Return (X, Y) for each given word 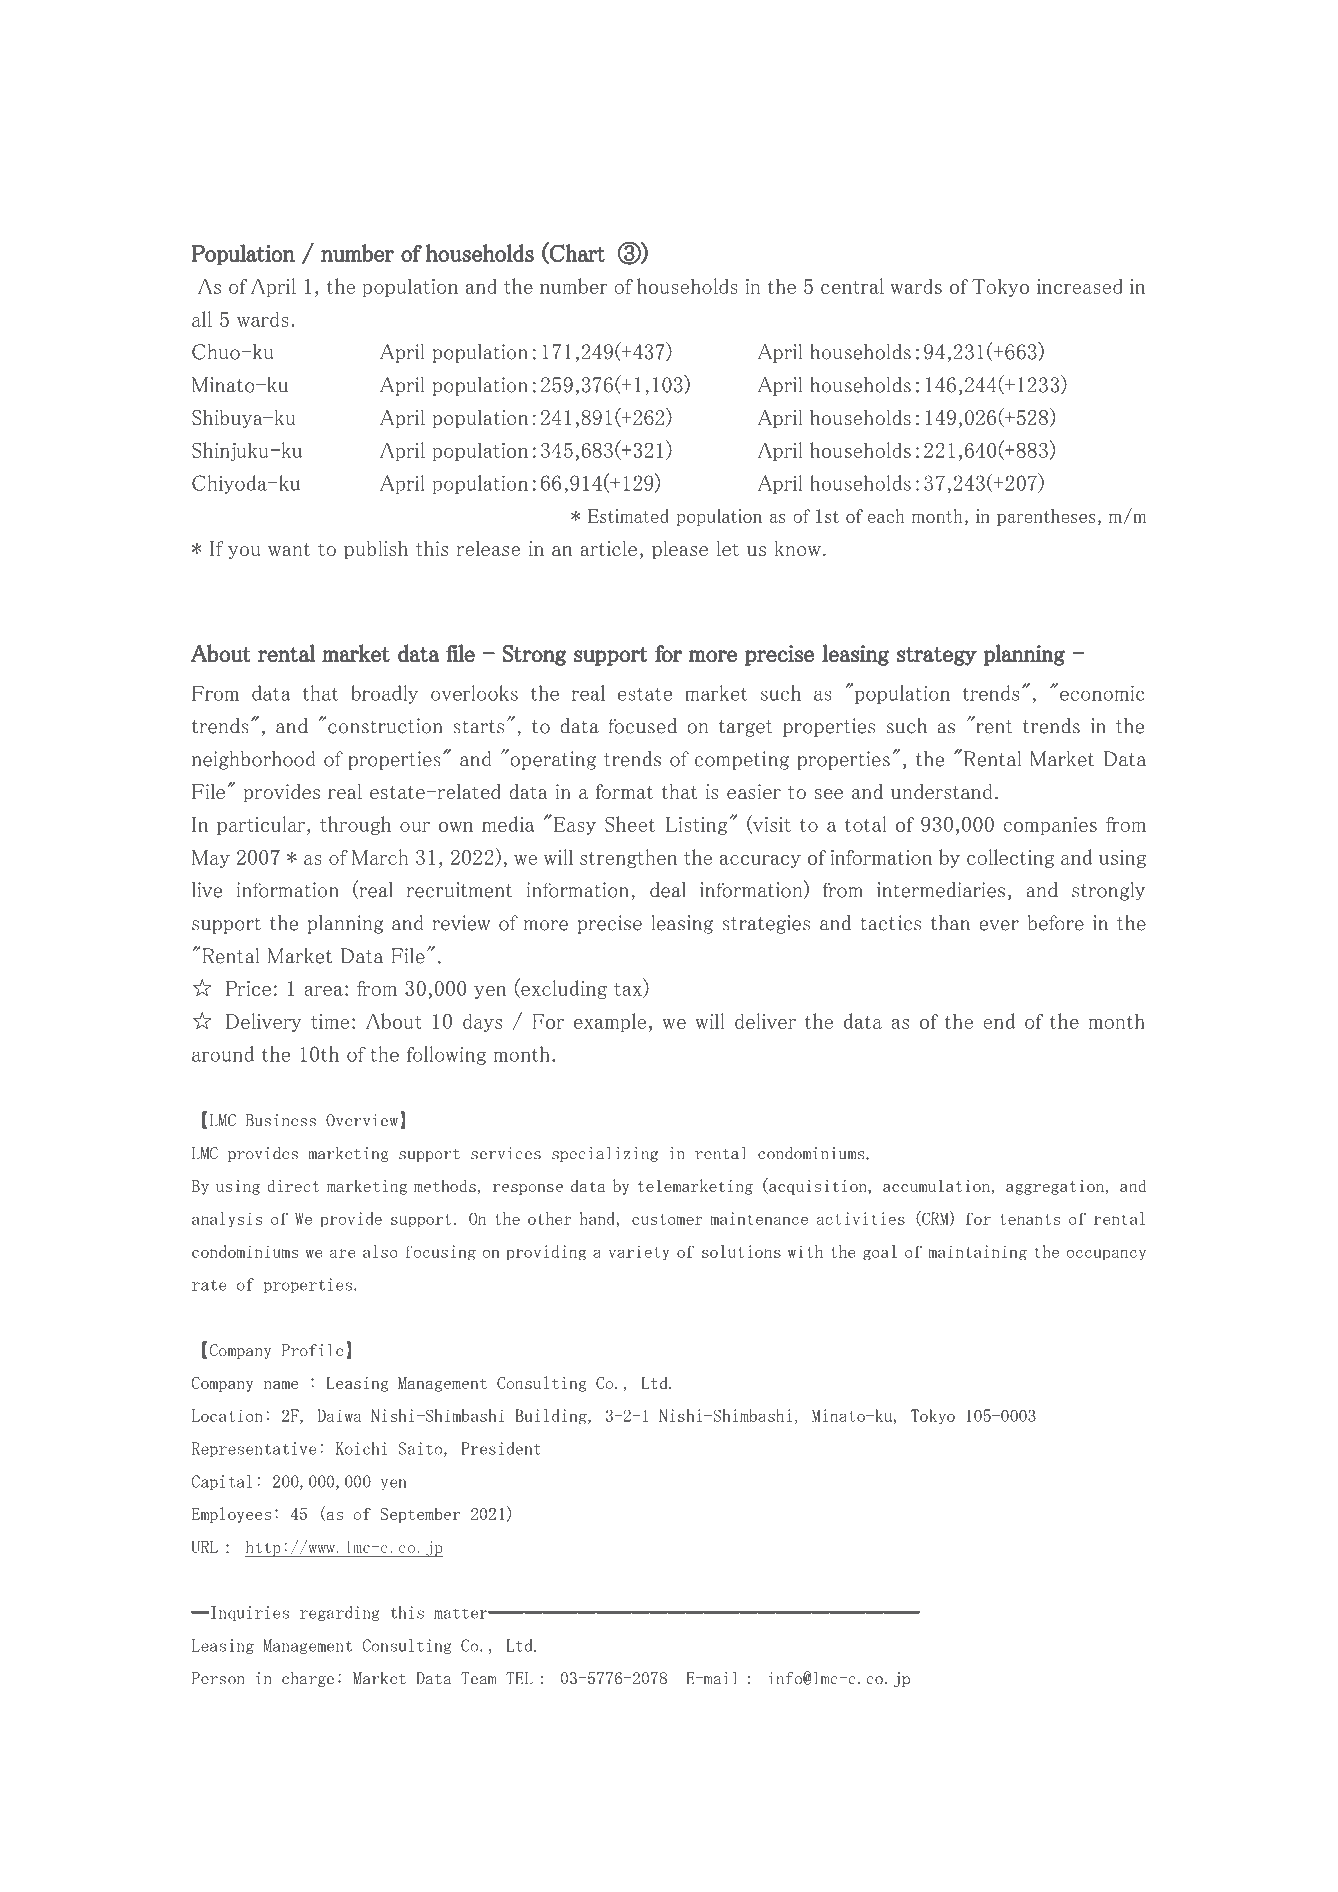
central (852, 286)
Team (479, 1678)
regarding (340, 1613)
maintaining (977, 1253)
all (202, 319)
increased (1080, 286)
